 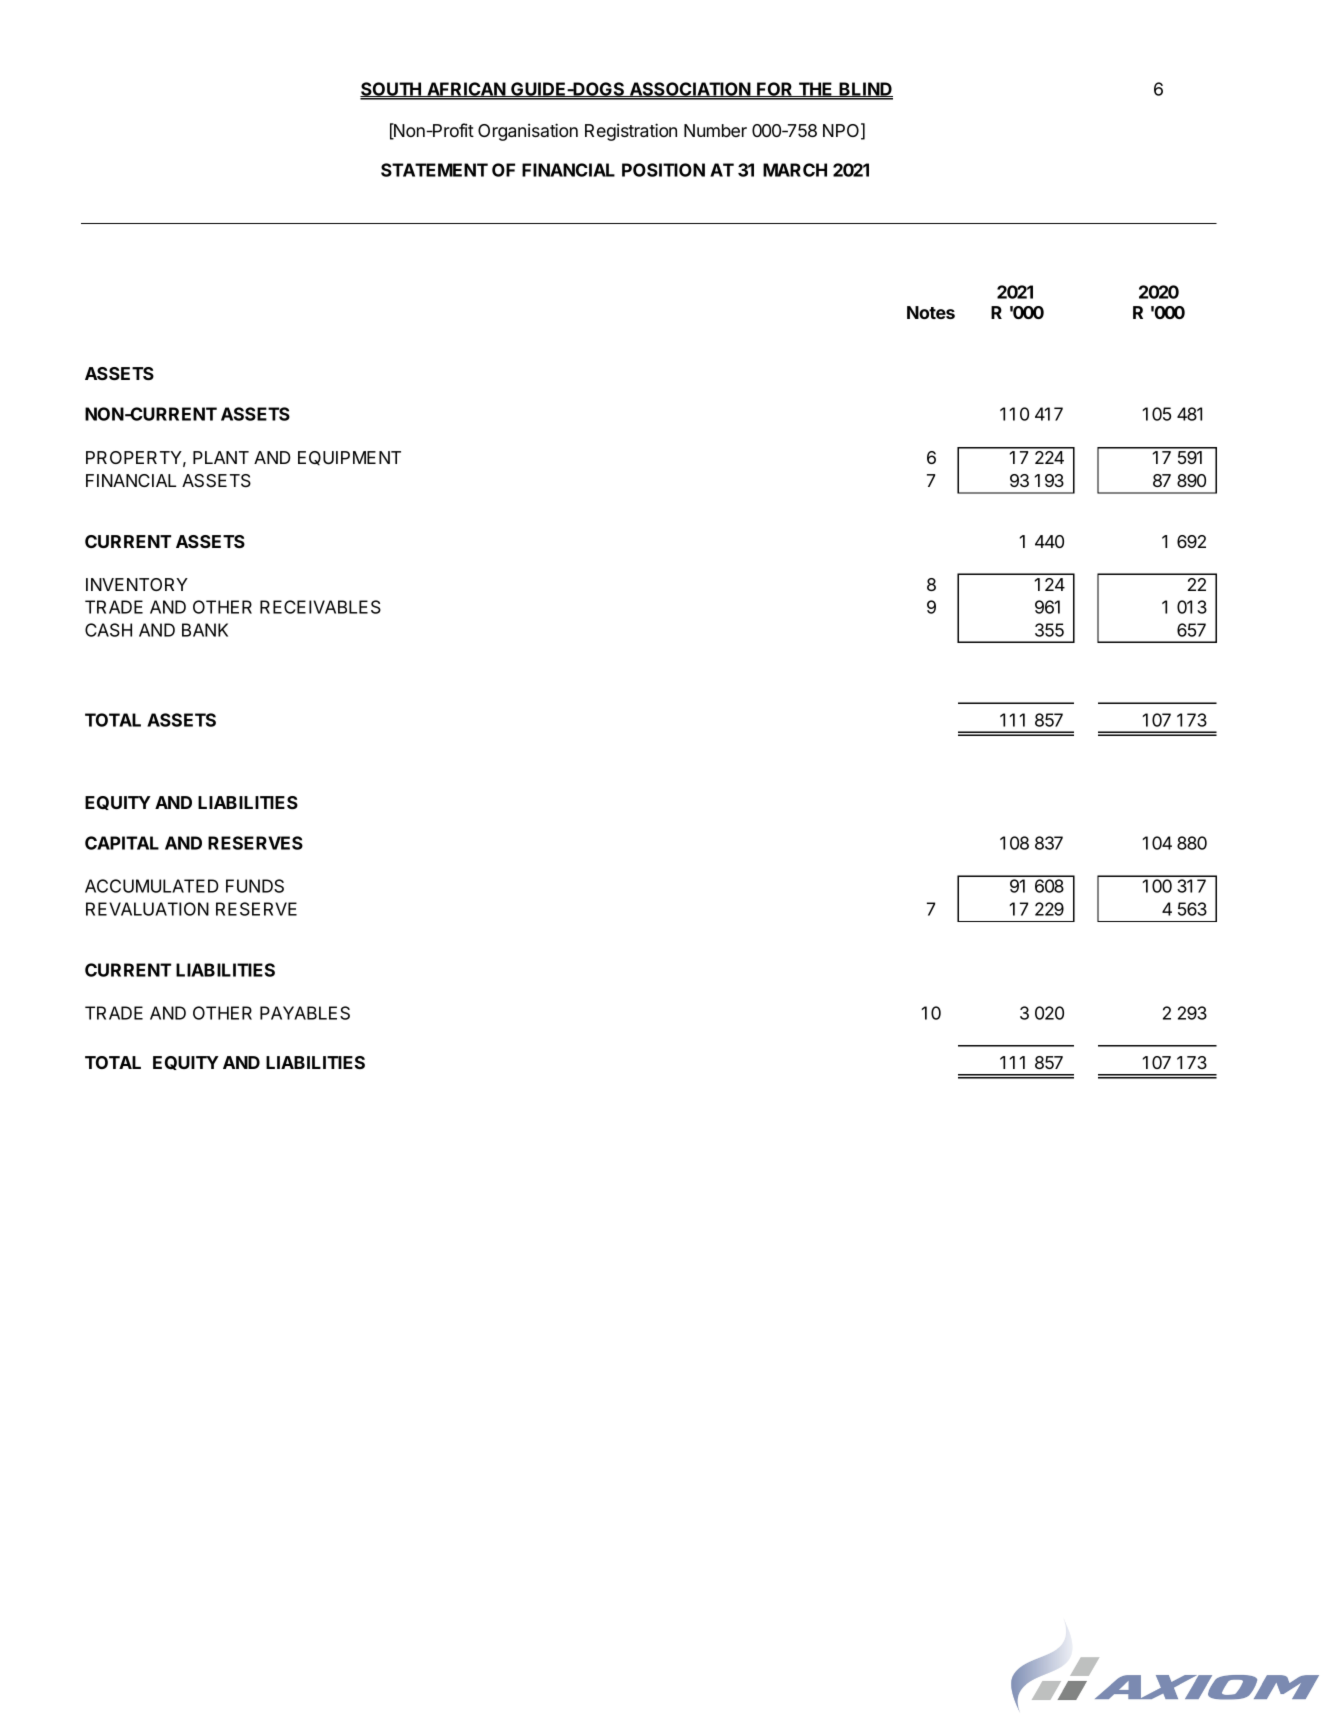 I want to click on Organisation, so click(x=528, y=132).
